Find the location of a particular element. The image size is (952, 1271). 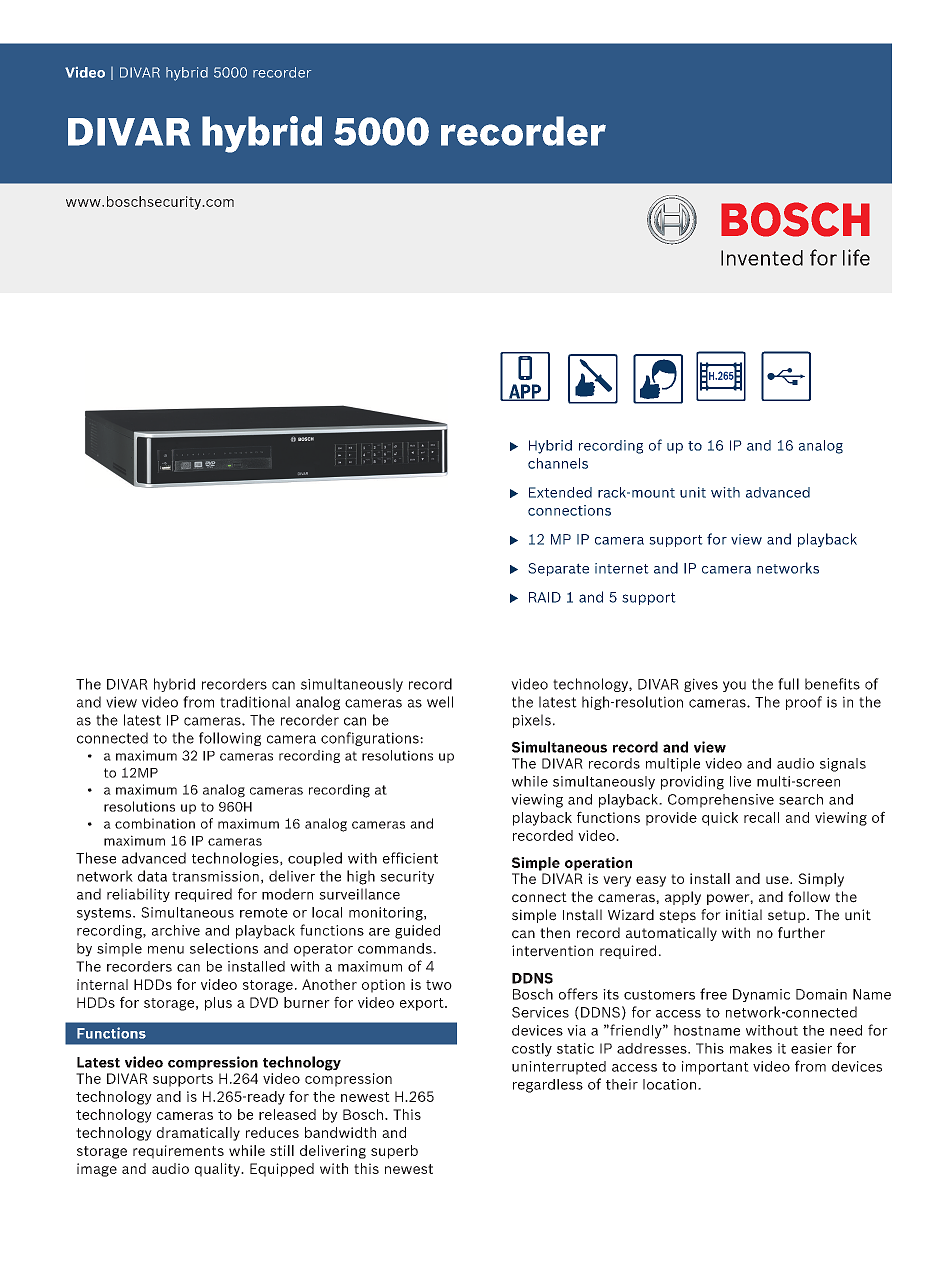

well is located at coordinates (440, 702).
